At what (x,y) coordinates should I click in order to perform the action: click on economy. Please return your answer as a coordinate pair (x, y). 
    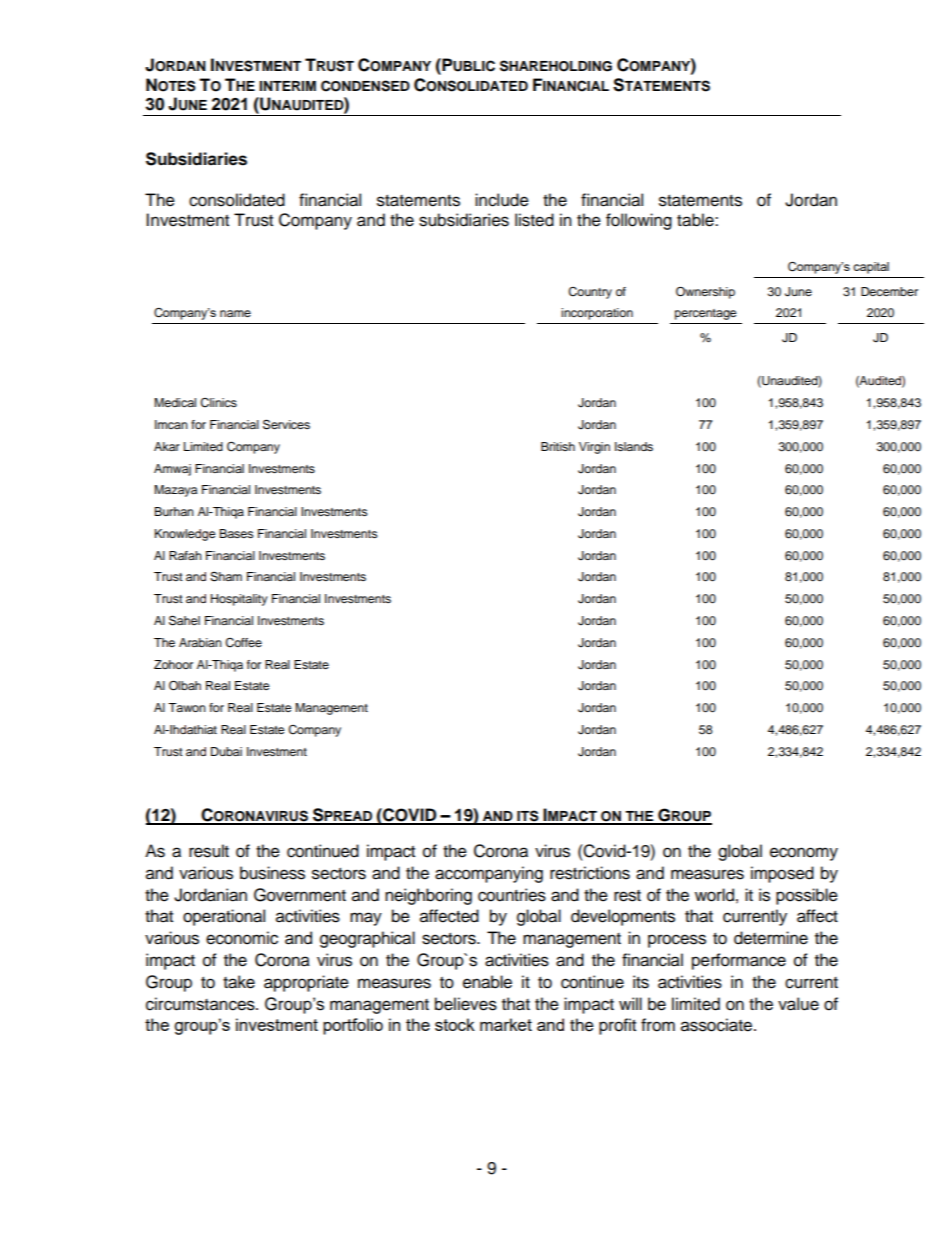
    Looking at the image, I should click on (804, 854).
